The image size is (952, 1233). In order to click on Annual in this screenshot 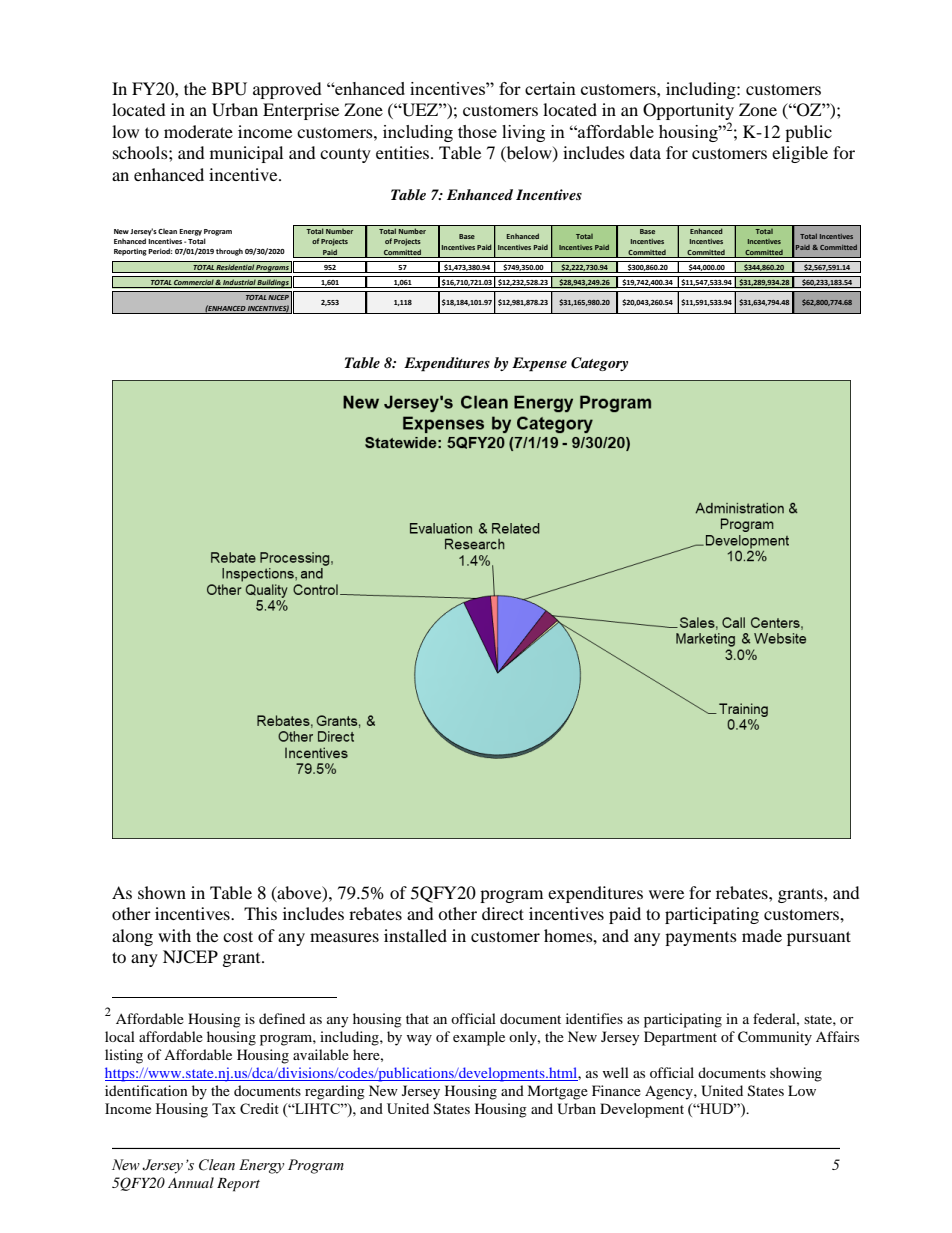, I will do `click(191, 1182)`.
